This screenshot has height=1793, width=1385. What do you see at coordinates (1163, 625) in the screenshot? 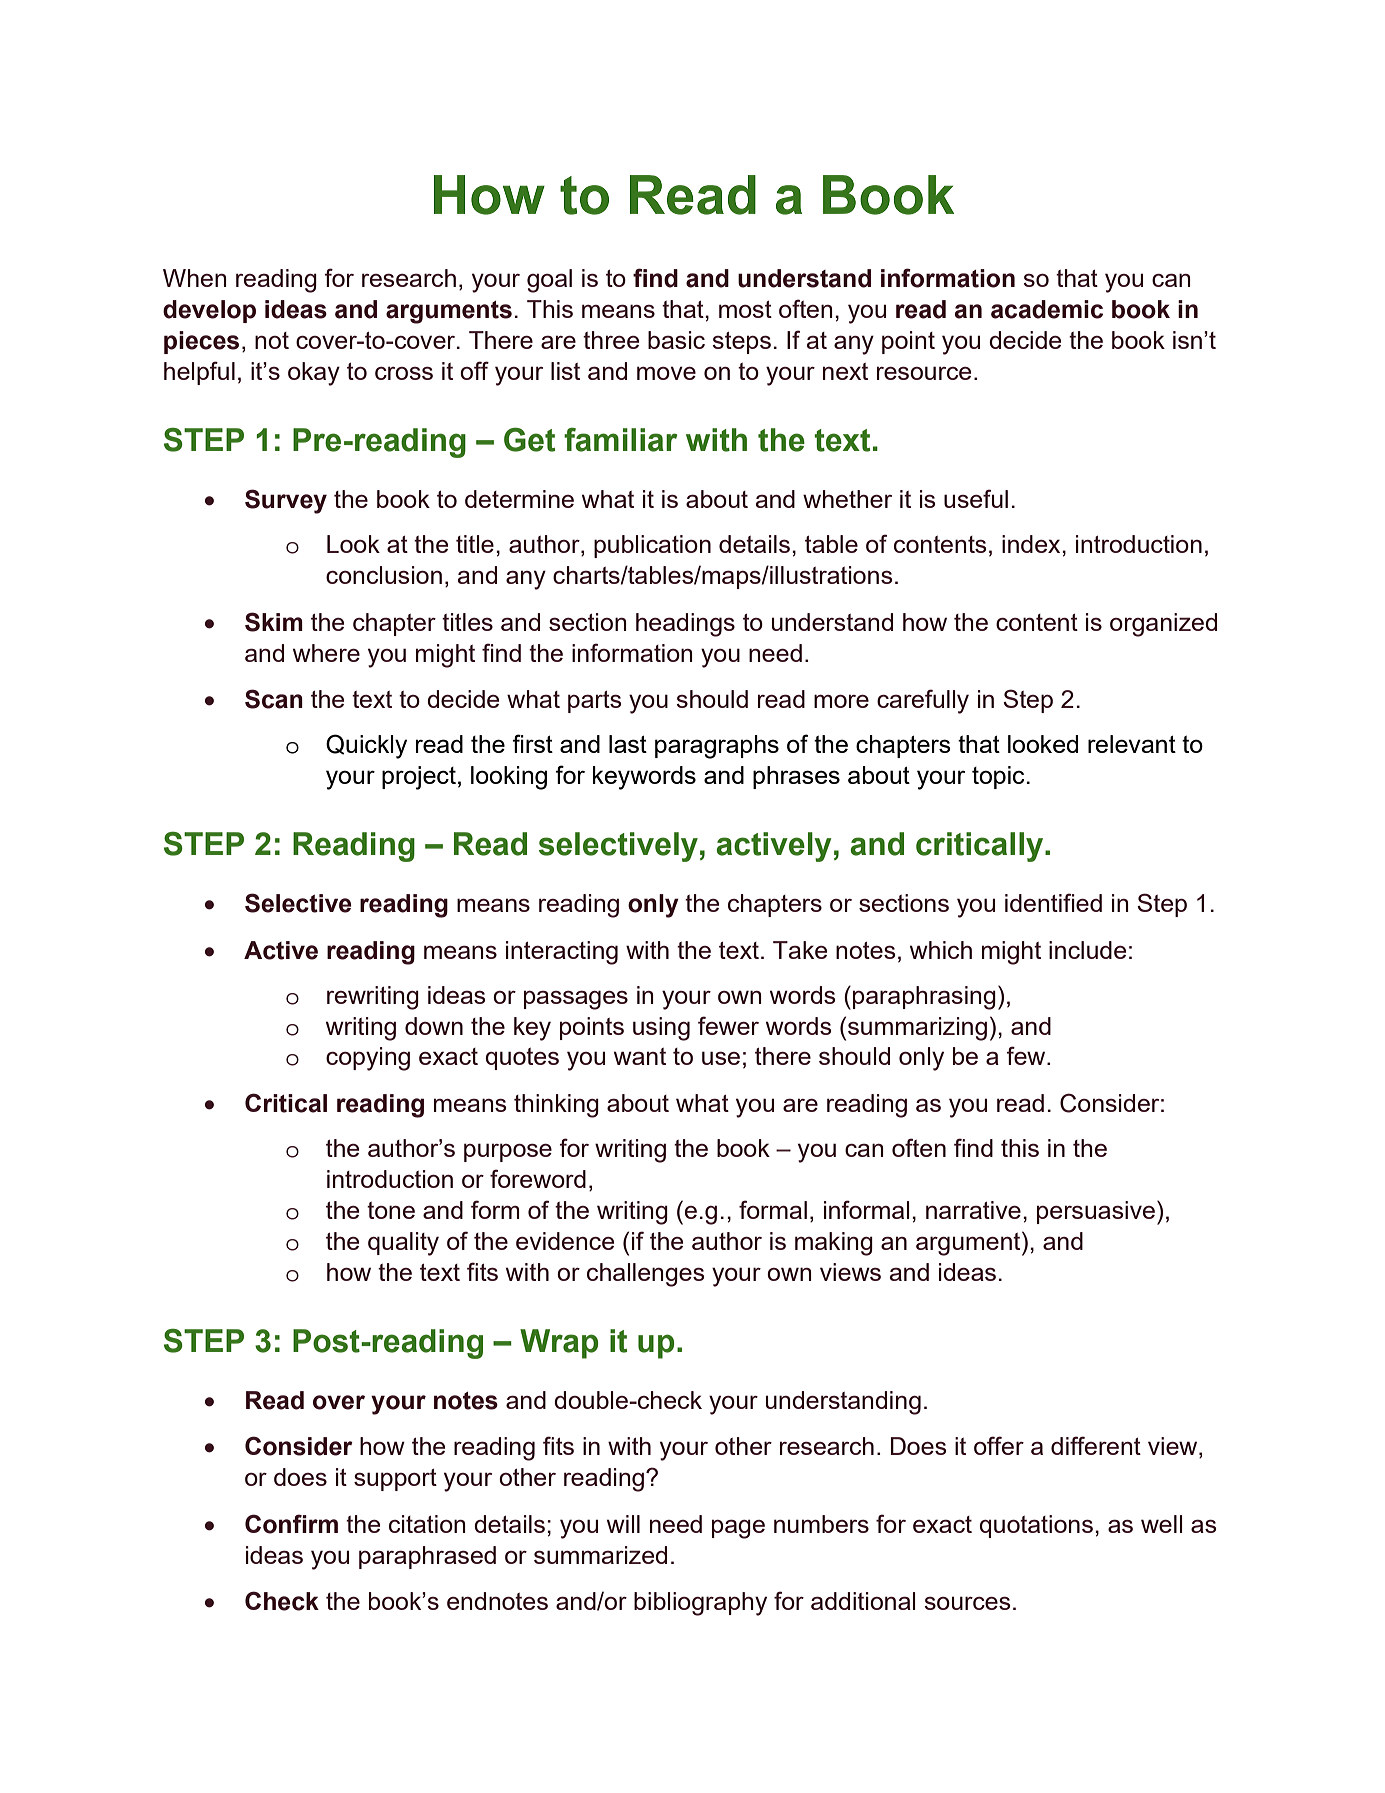
I see `organized` at bounding box center [1163, 625].
